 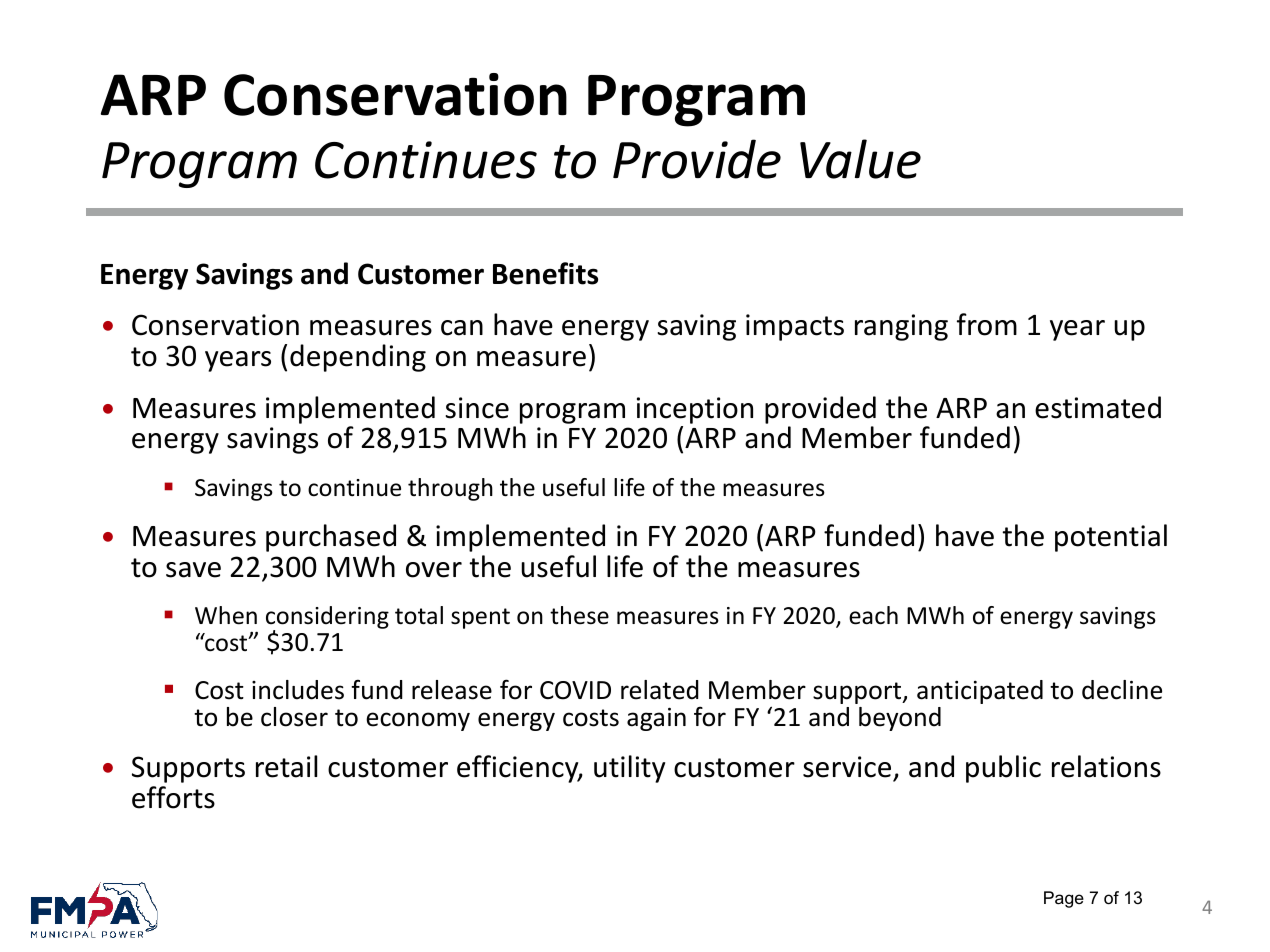 I want to click on potential, so click(x=1111, y=538).
